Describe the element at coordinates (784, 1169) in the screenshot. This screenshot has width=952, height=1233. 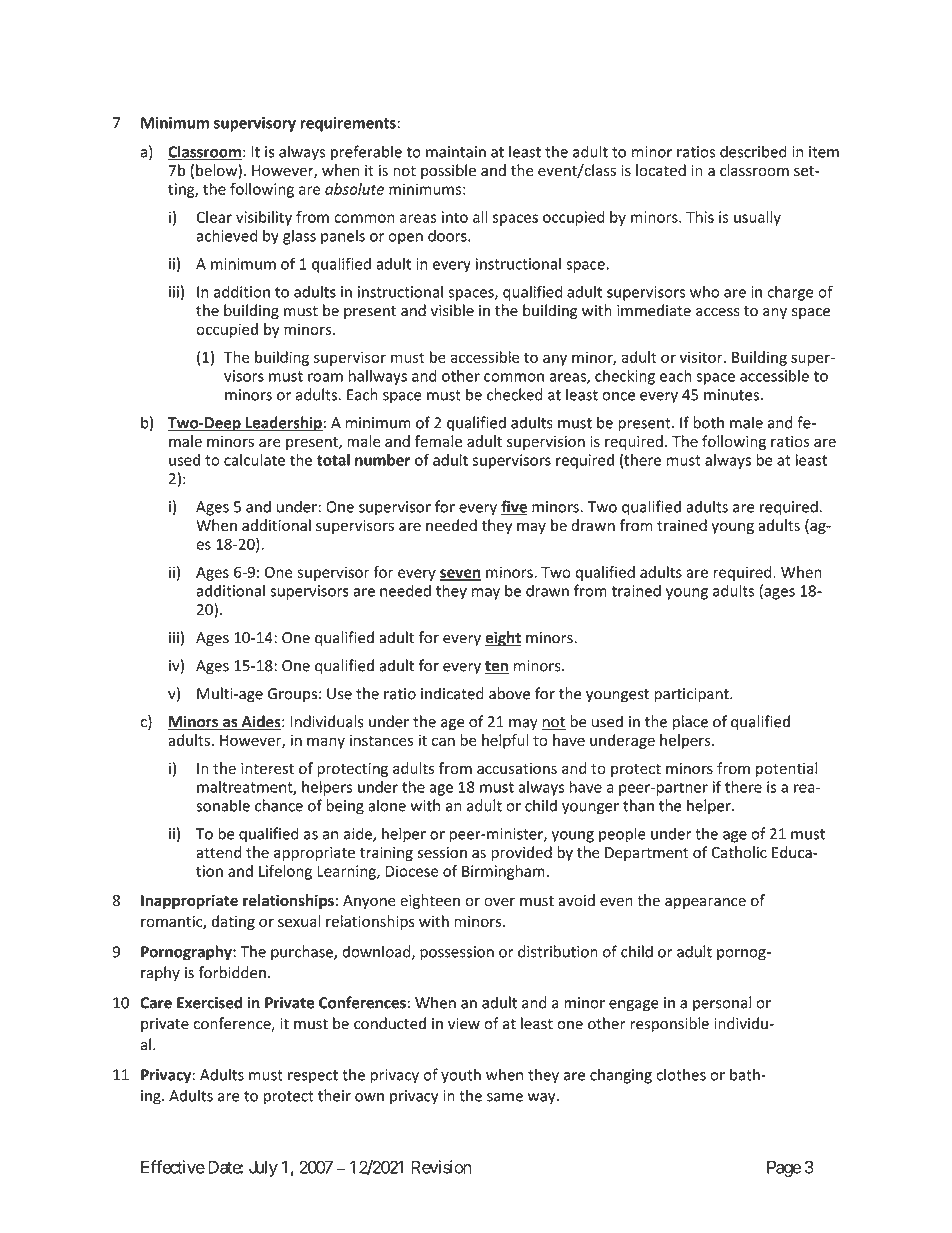
I see `Page` at that location.
